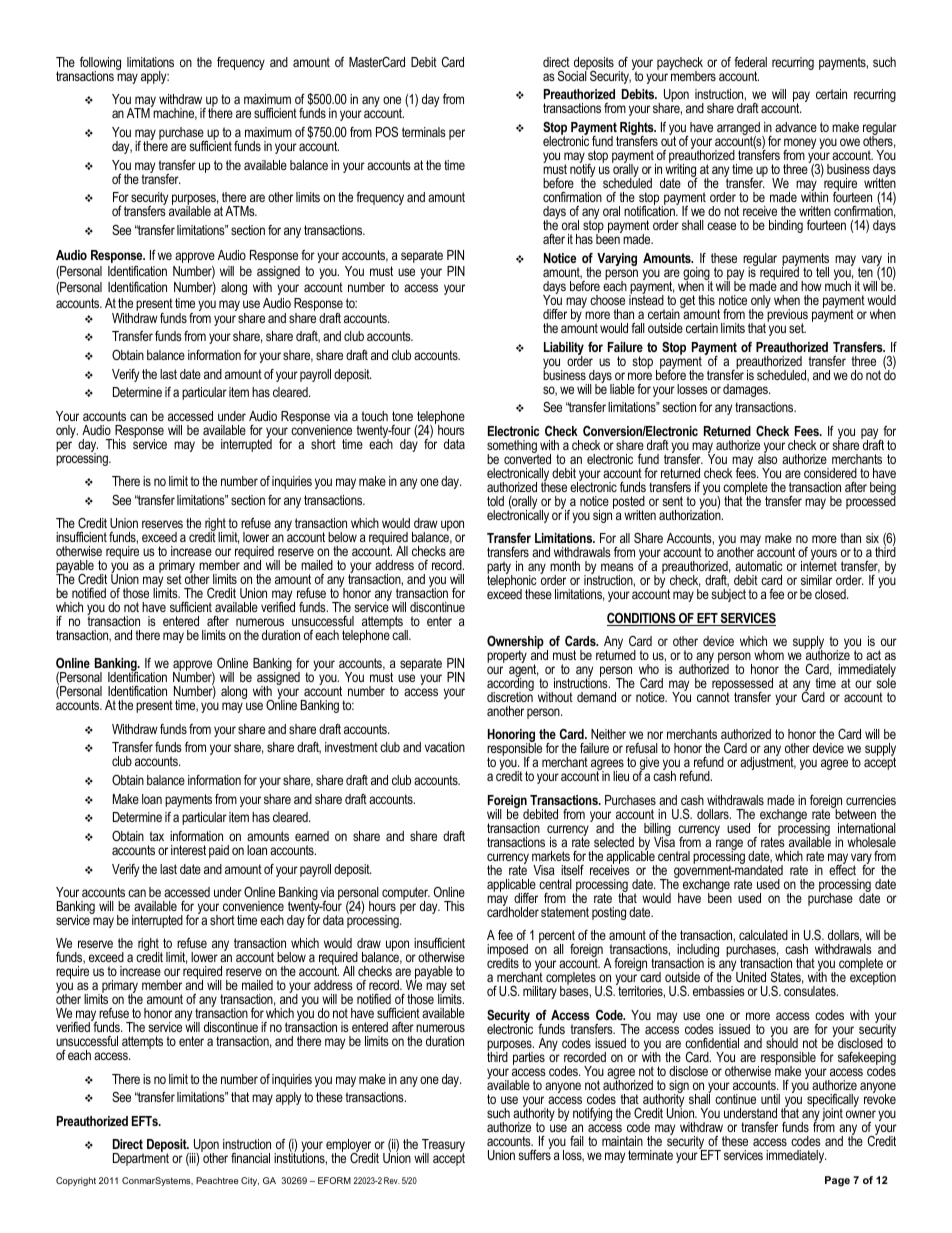 This page has width=952, height=1233. Describe the element at coordinates (250, 1158) in the page. I see `financial` at that location.
